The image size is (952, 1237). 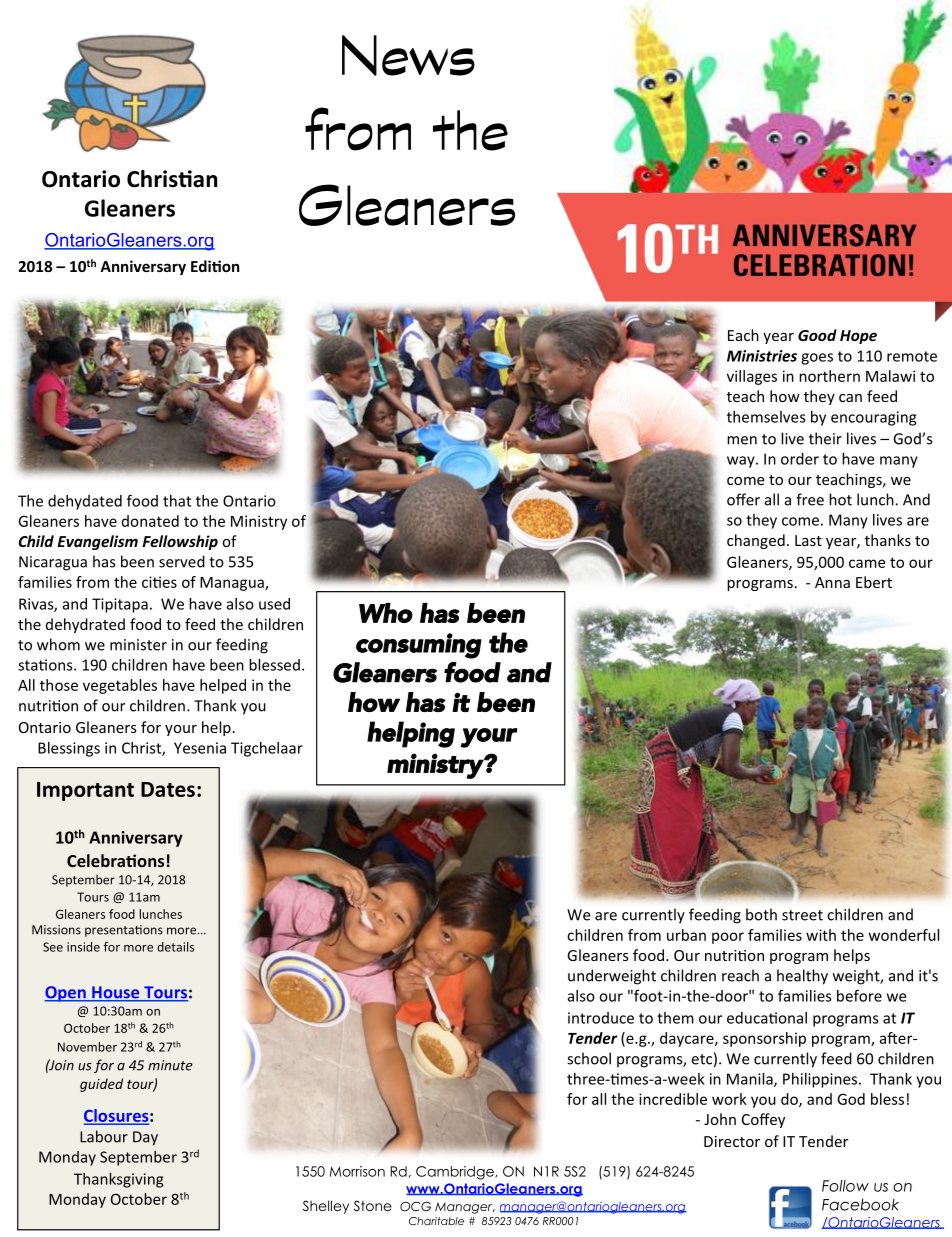 I want to click on Cambridge, so click(x=456, y=1173).
